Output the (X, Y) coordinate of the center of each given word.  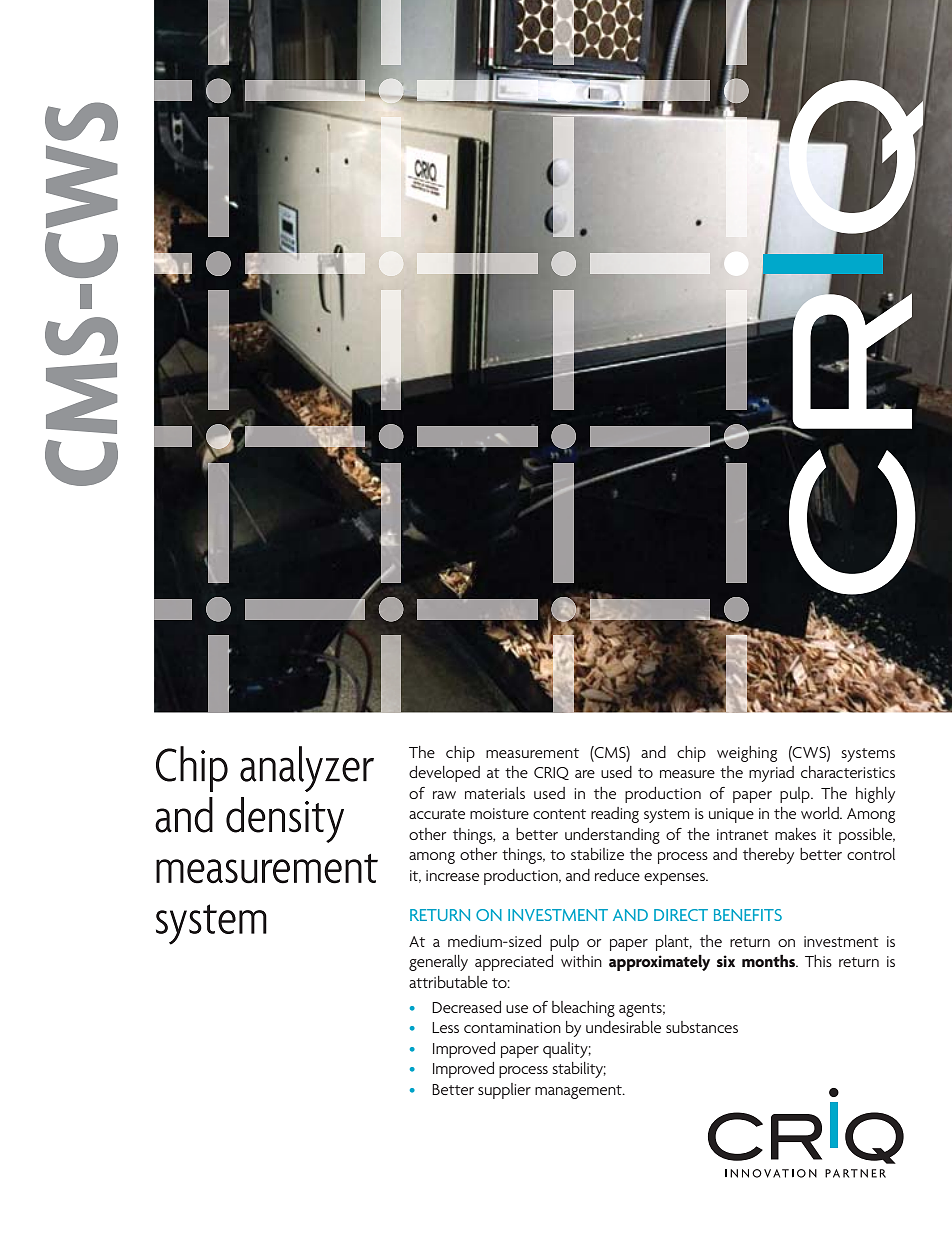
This (818, 961)
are (585, 774)
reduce (617, 875)
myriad (771, 774)
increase (452, 875)
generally (438, 963)
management (579, 1092)
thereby (768, 856)
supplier (504, 1091)
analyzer (307, 769)
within (581, 961)
